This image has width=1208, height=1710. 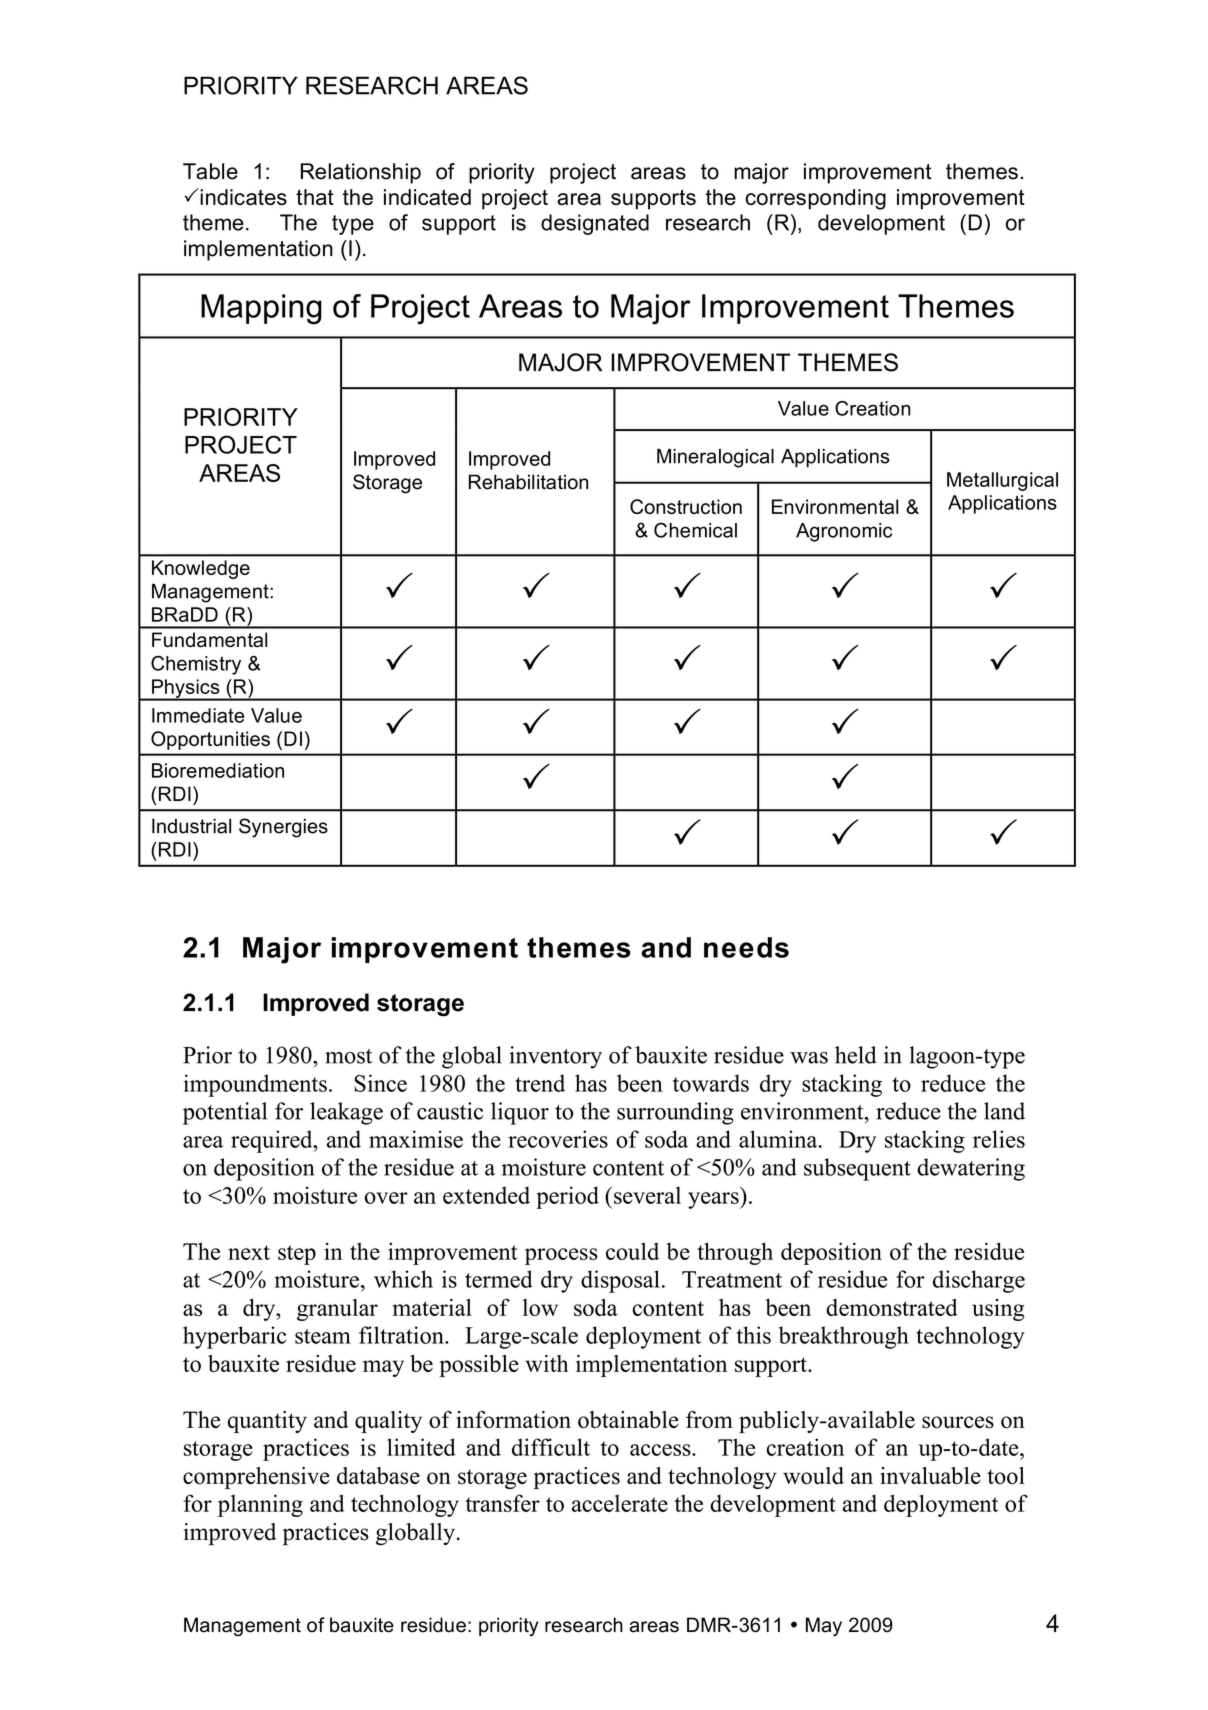 I want to click on period, so click(x=567, y=1197).
